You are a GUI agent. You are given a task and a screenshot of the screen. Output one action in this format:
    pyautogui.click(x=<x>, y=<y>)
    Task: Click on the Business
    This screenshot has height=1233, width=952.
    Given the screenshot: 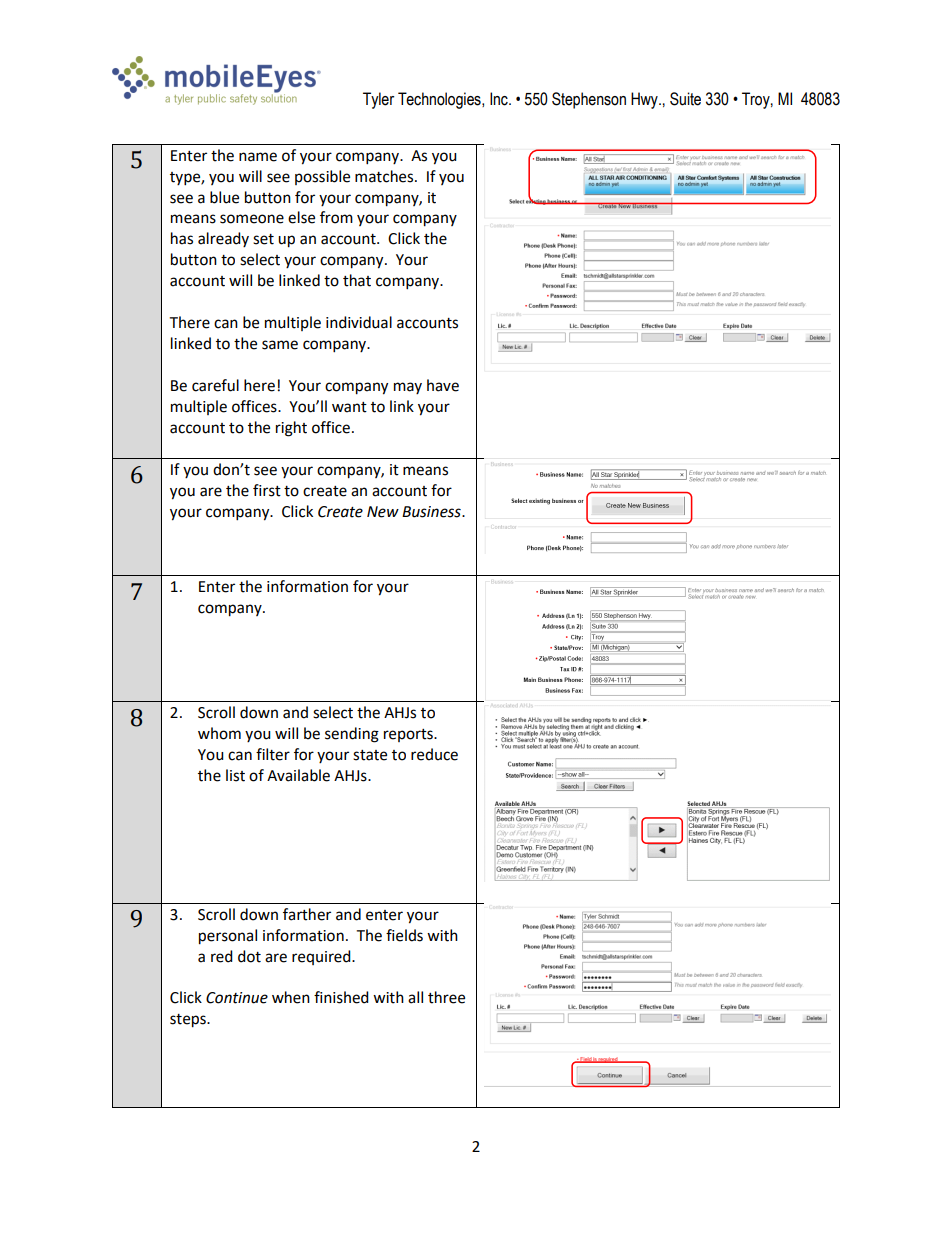 What is the action you would take?
    pyautogui.click(x=432, y=512)
